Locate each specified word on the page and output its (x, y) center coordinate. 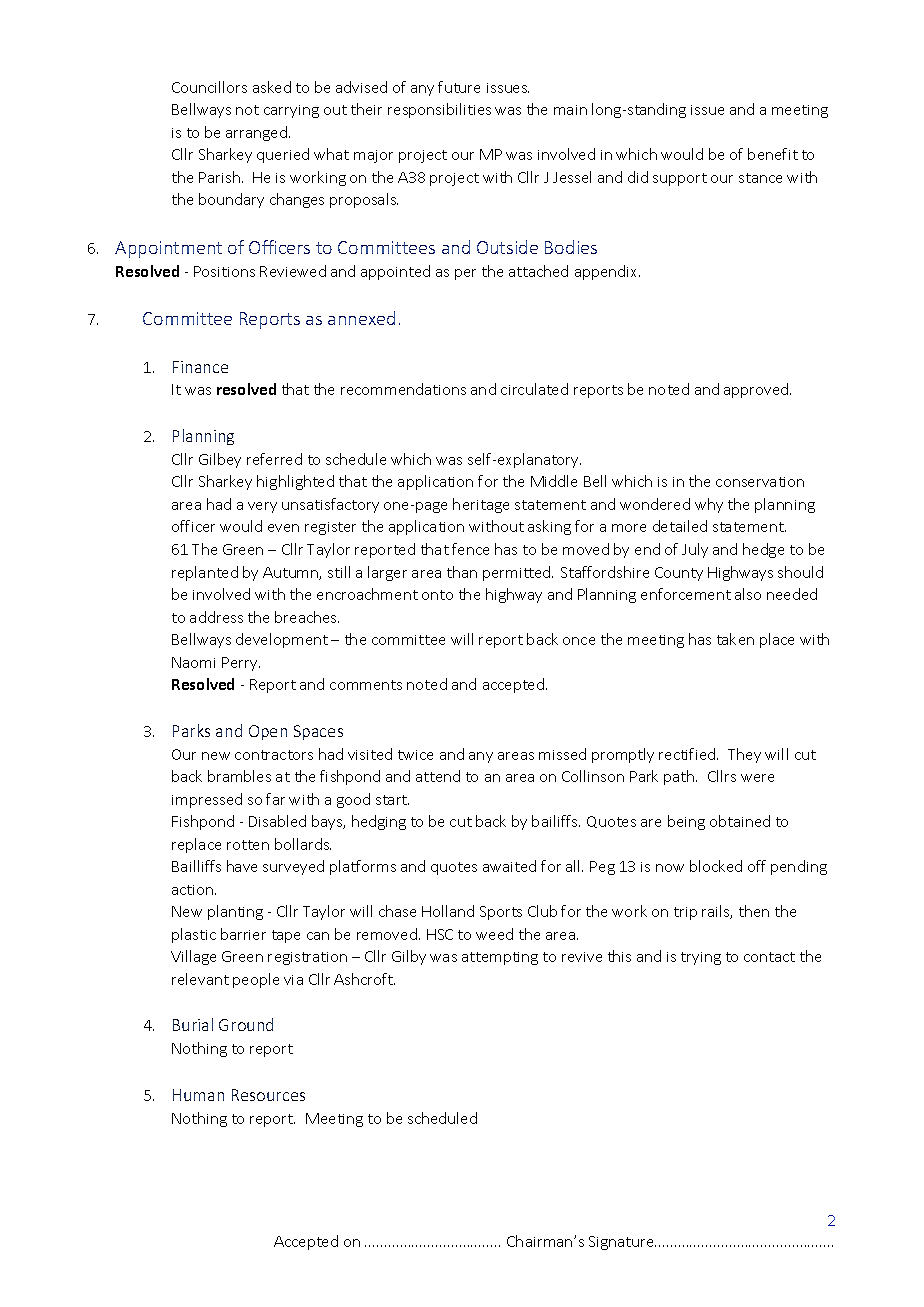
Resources (268, 1095)
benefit (773, 154)
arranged (256, 133)
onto (437, 595)
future (459, 87)
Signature (622, 1243)
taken (735, 639)
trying (701, 958)
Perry (241, 664)
